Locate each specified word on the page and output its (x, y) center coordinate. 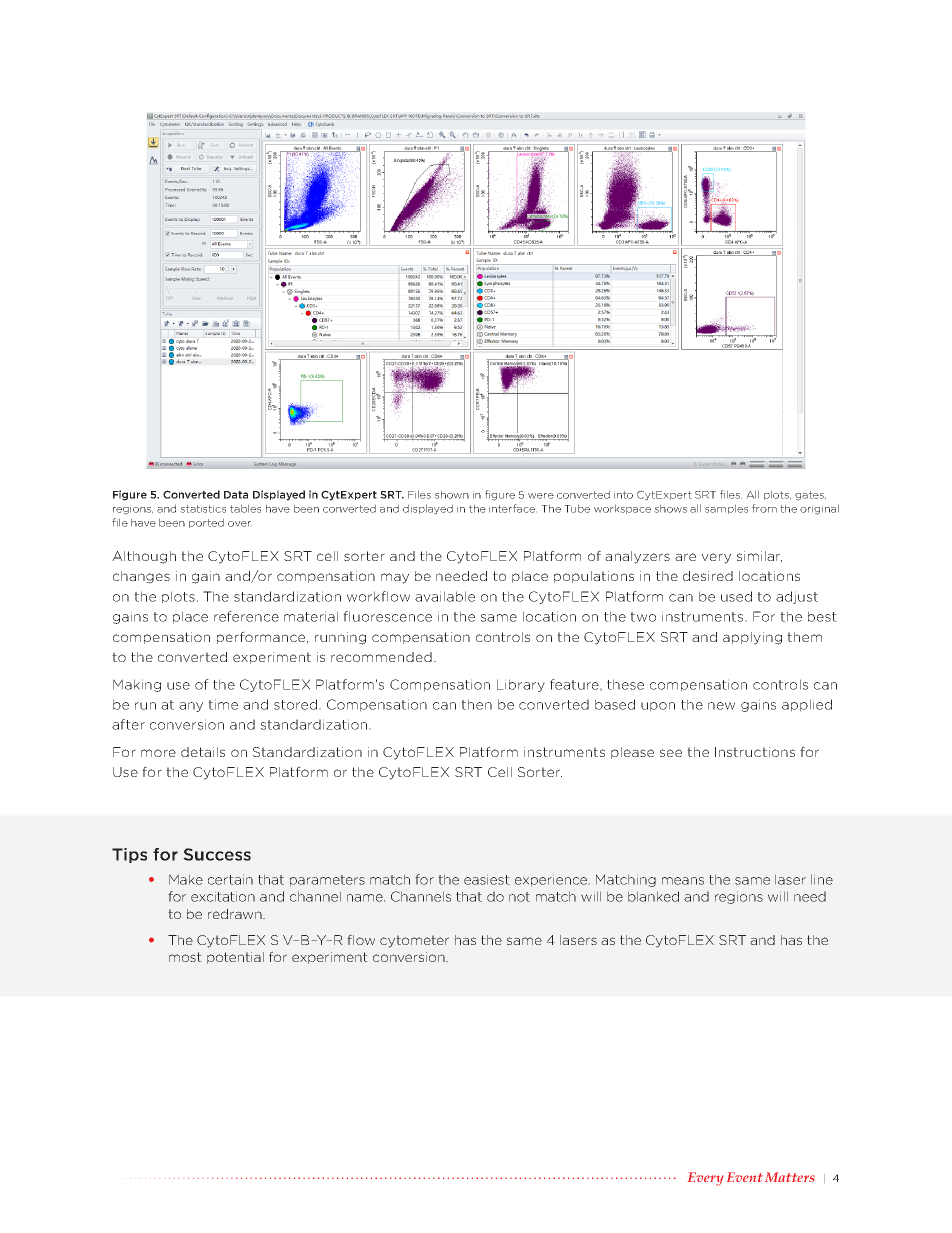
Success (217, 854)
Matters (790, 1177)
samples (726, 509)
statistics (203, 509)
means (683, 881)
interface (513, 508)
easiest (487, 879)
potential (235, 958)
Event (745, 1177)
